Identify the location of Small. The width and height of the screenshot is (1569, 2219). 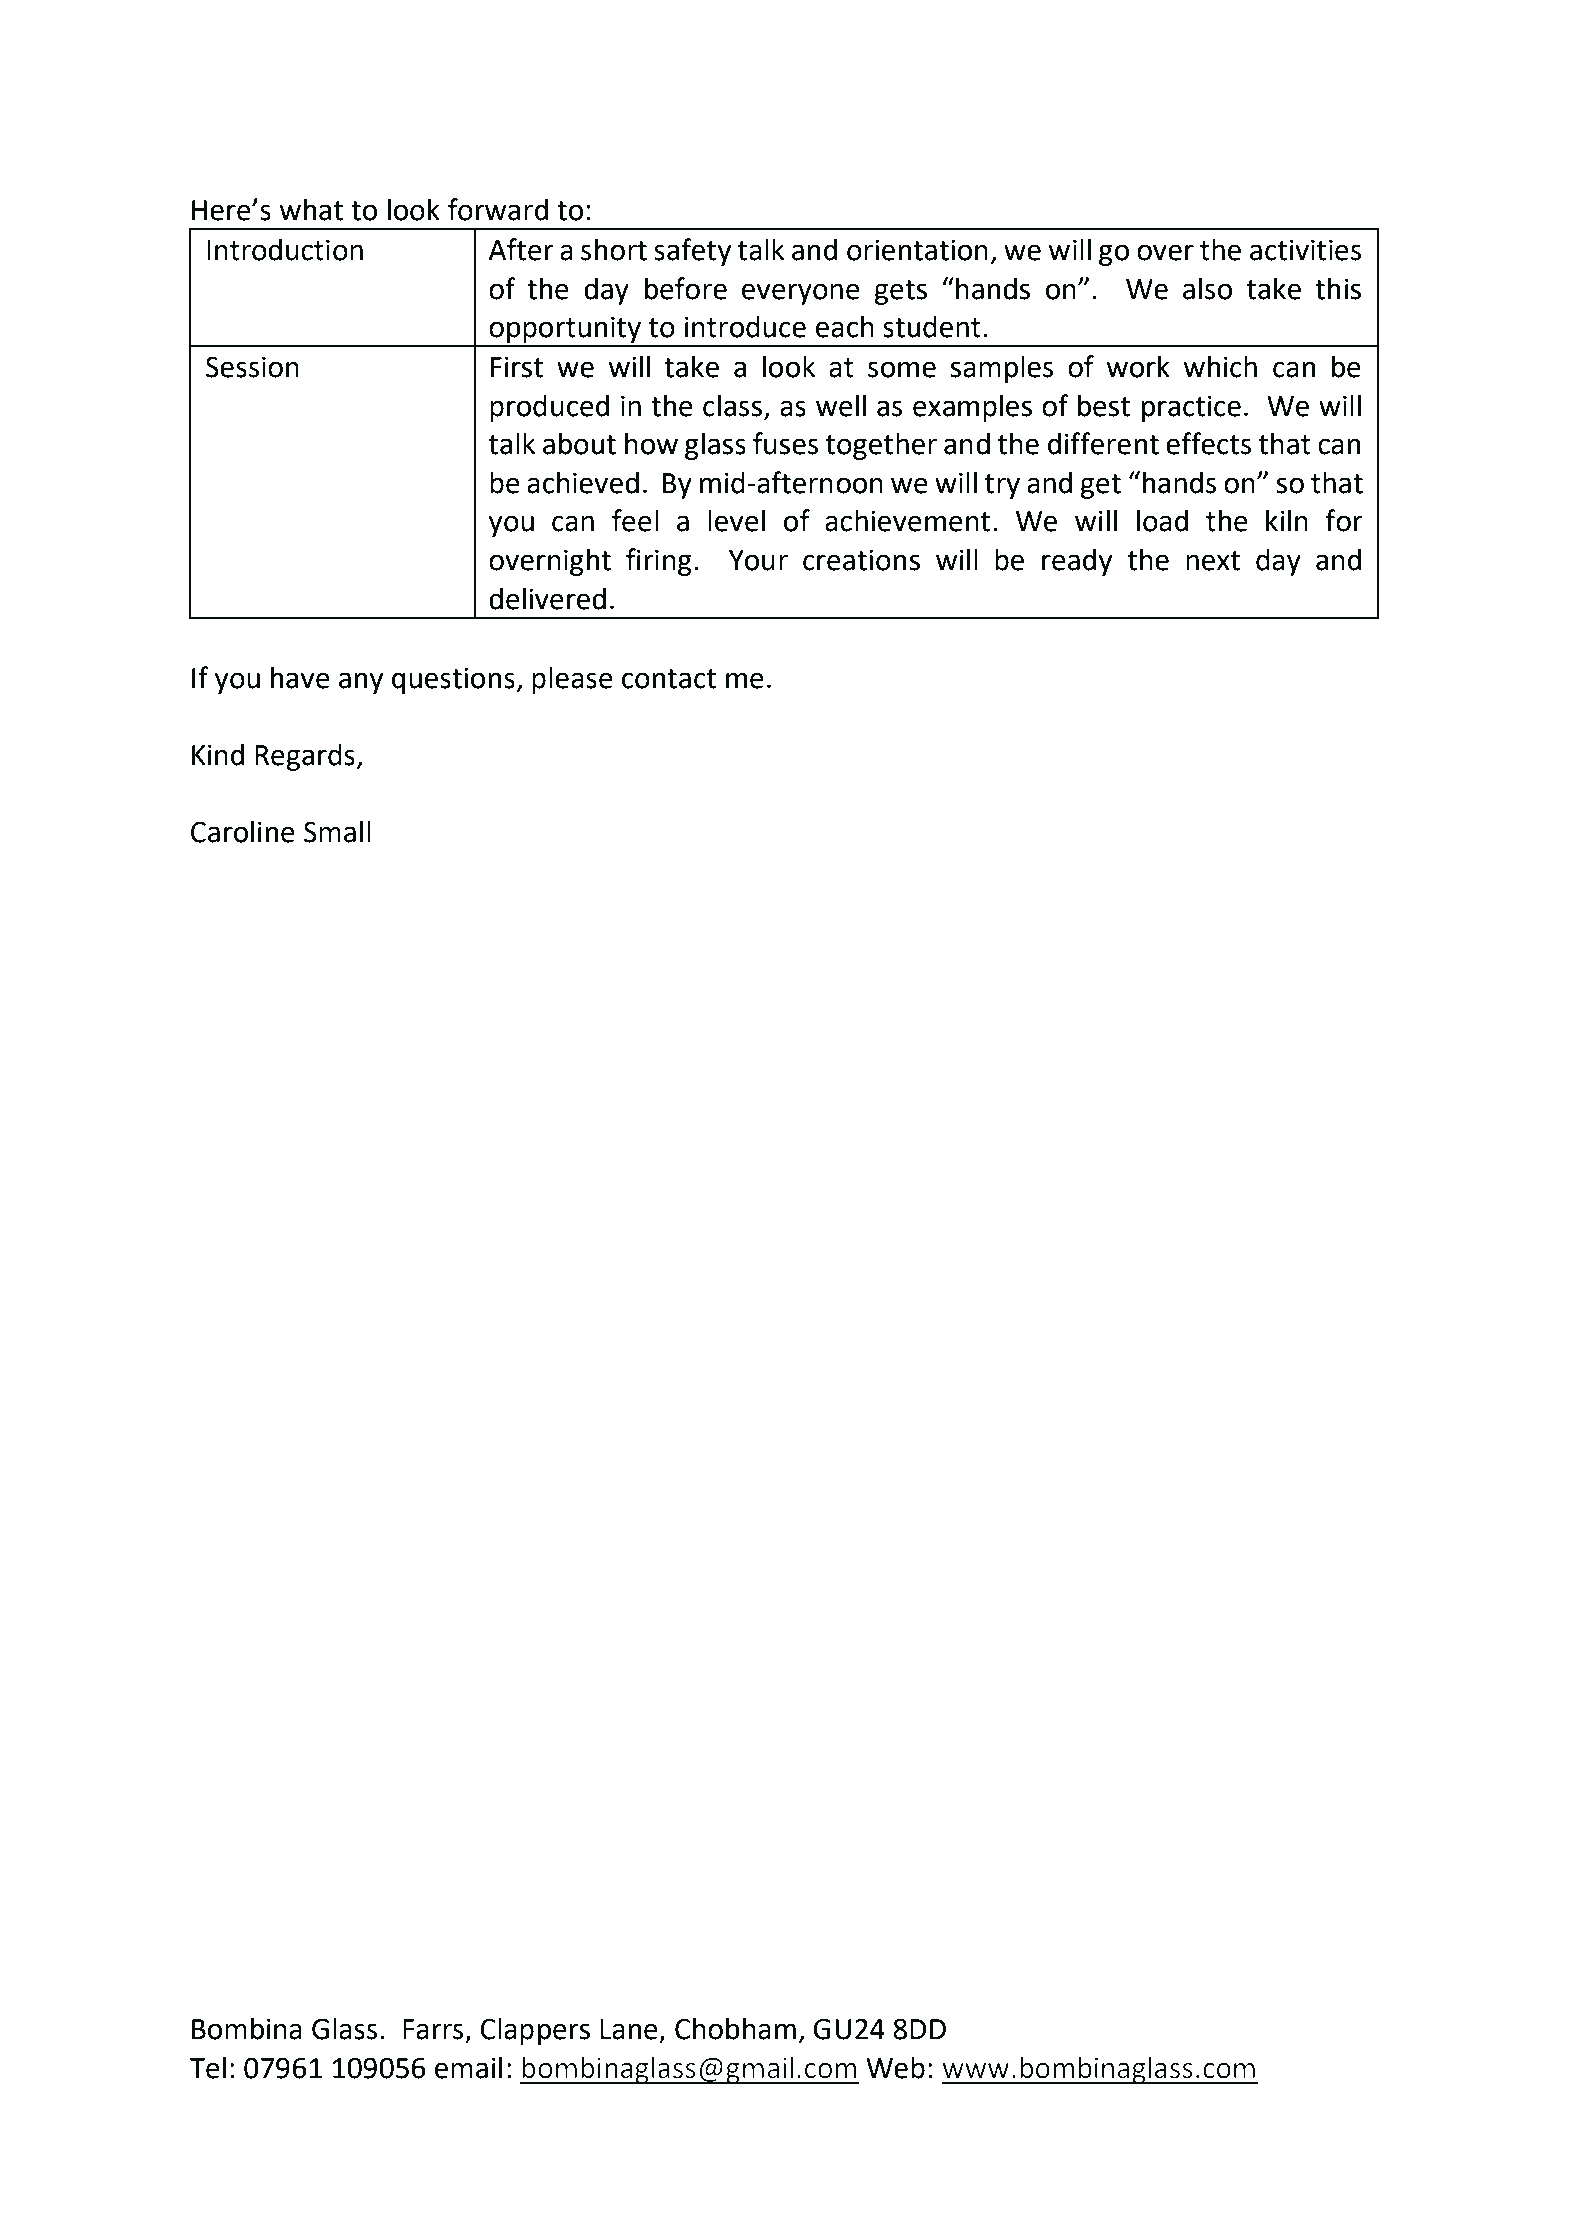
(337, 831).
